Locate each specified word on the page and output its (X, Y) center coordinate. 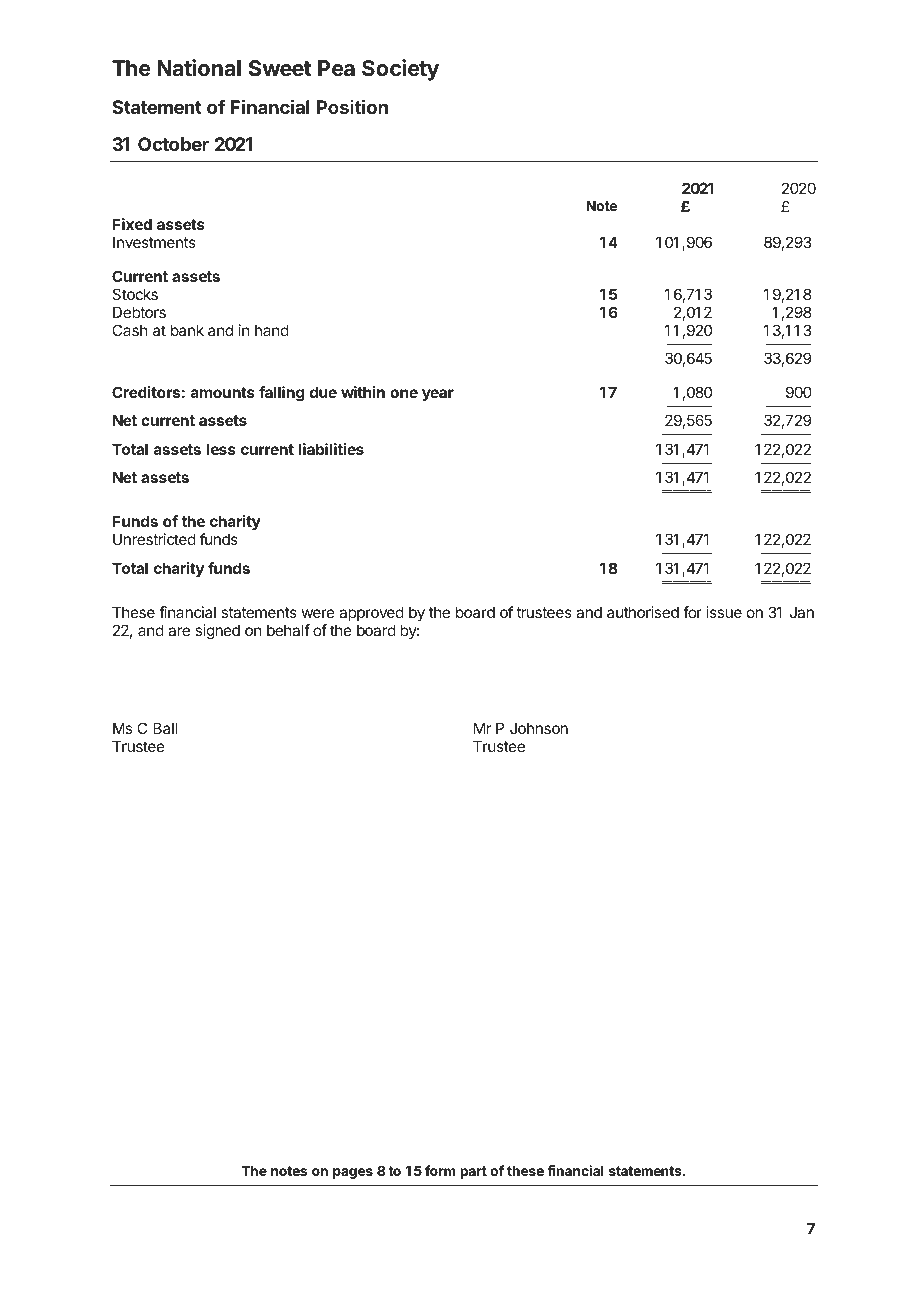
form (440, 1170)
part (473, 1172)
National (199, 68)
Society (400, 70)
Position (352, 106)
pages (353, 1173)
